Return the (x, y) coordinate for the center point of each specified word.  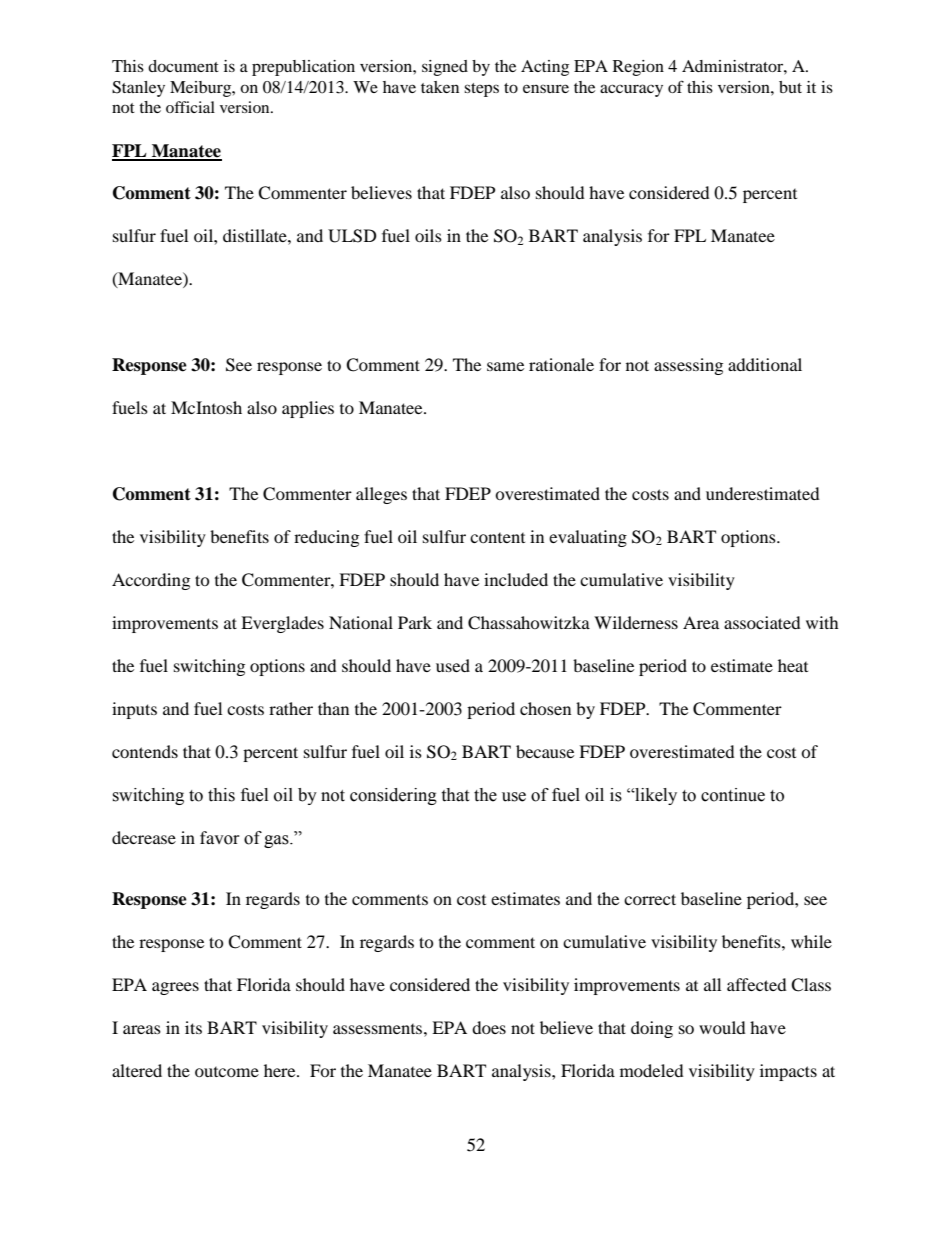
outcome (227, 1072)
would (722, 1027)
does (489, 1027)
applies (308, 409)
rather (291, 708)
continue (733, 795)
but (790, 87)
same (505, 366)
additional (765, 364)
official (190, 107)
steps (481, 90)
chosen (545, 708)
